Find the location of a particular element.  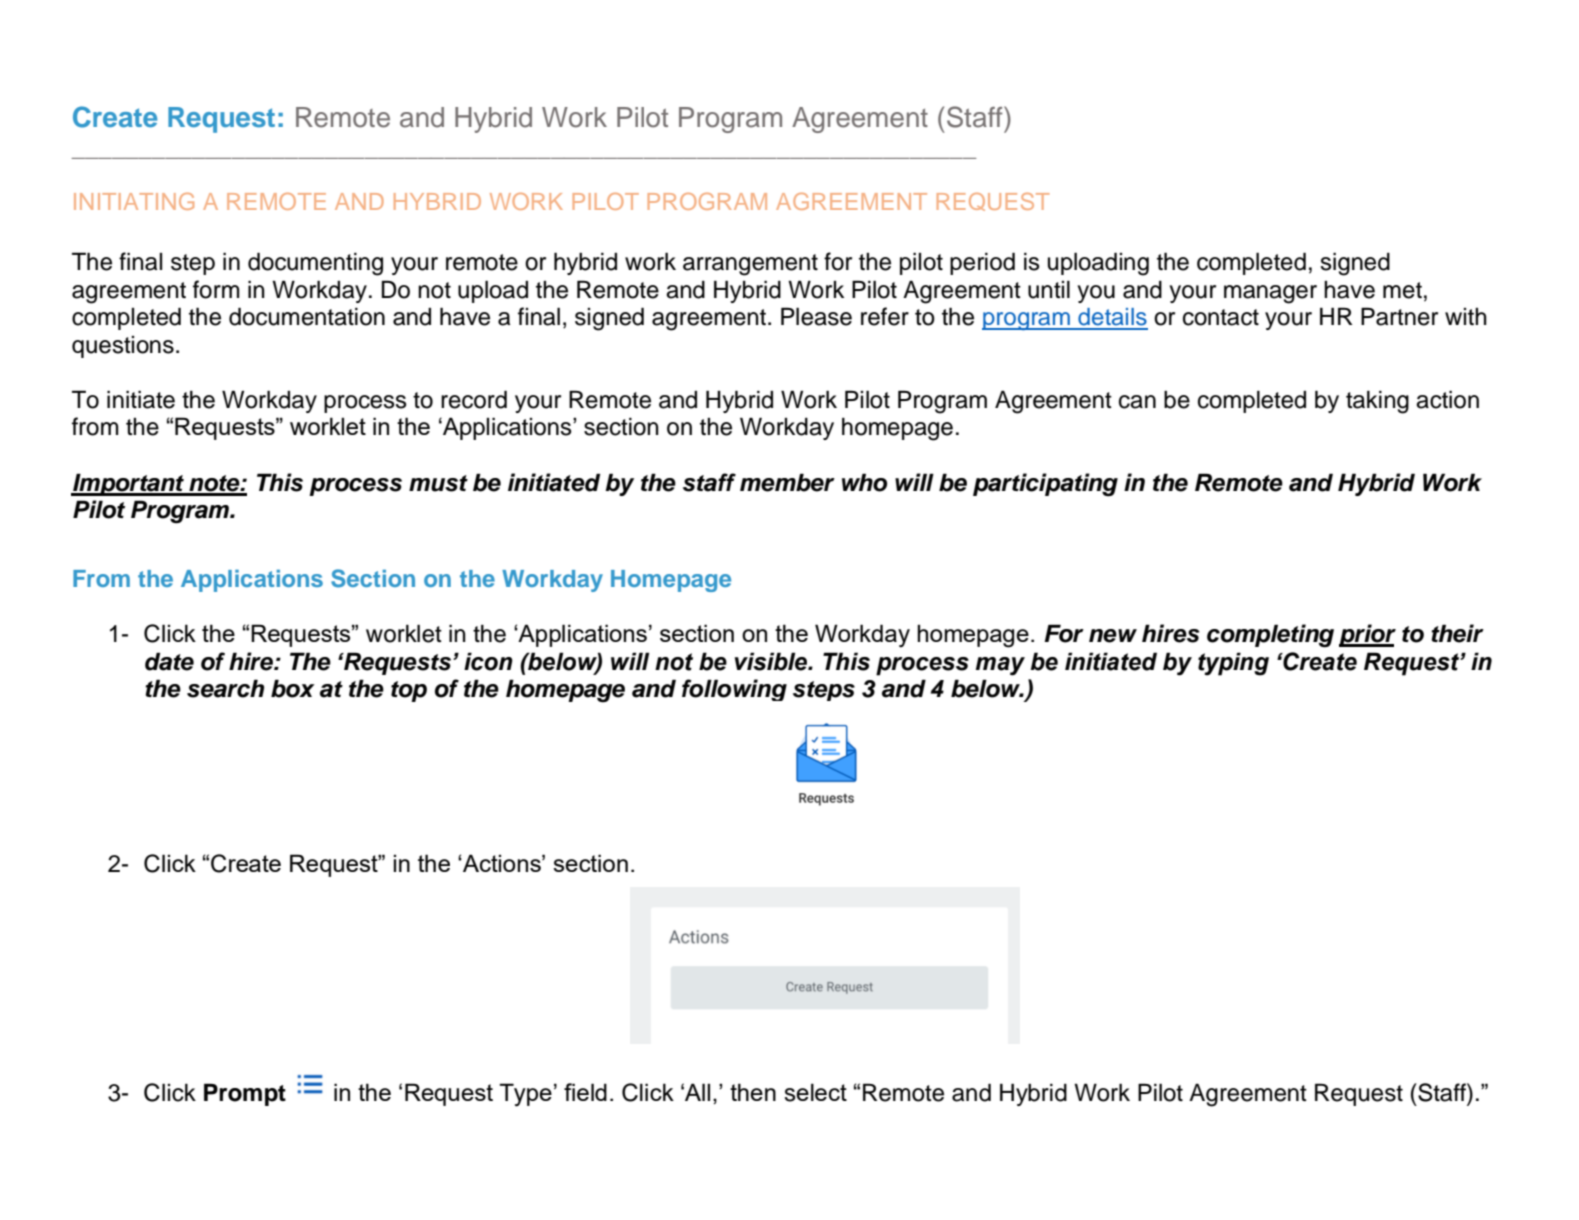

search is located at coordinates (225, 688).
